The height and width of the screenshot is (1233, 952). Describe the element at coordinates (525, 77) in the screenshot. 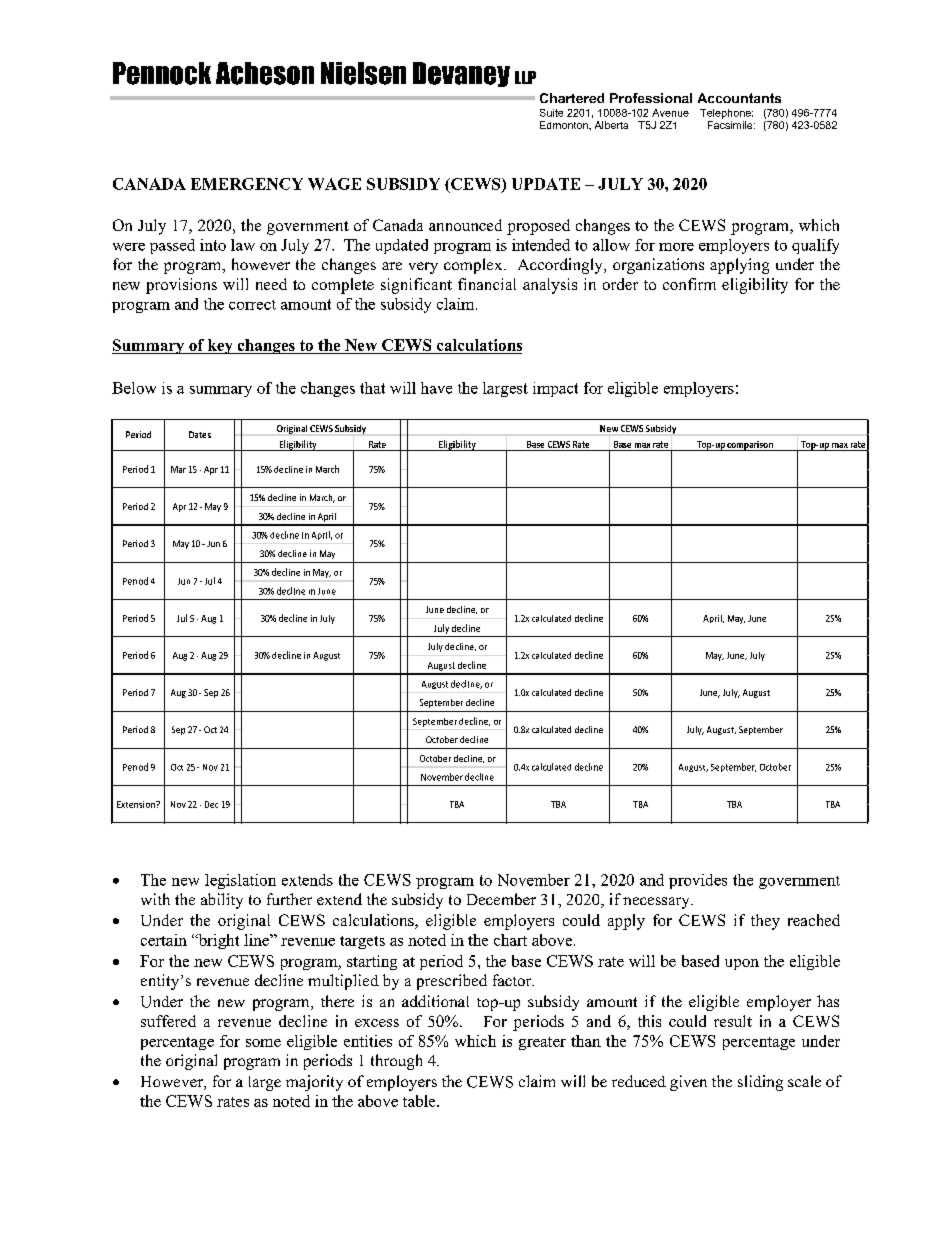

I see `LLP` at that location.
